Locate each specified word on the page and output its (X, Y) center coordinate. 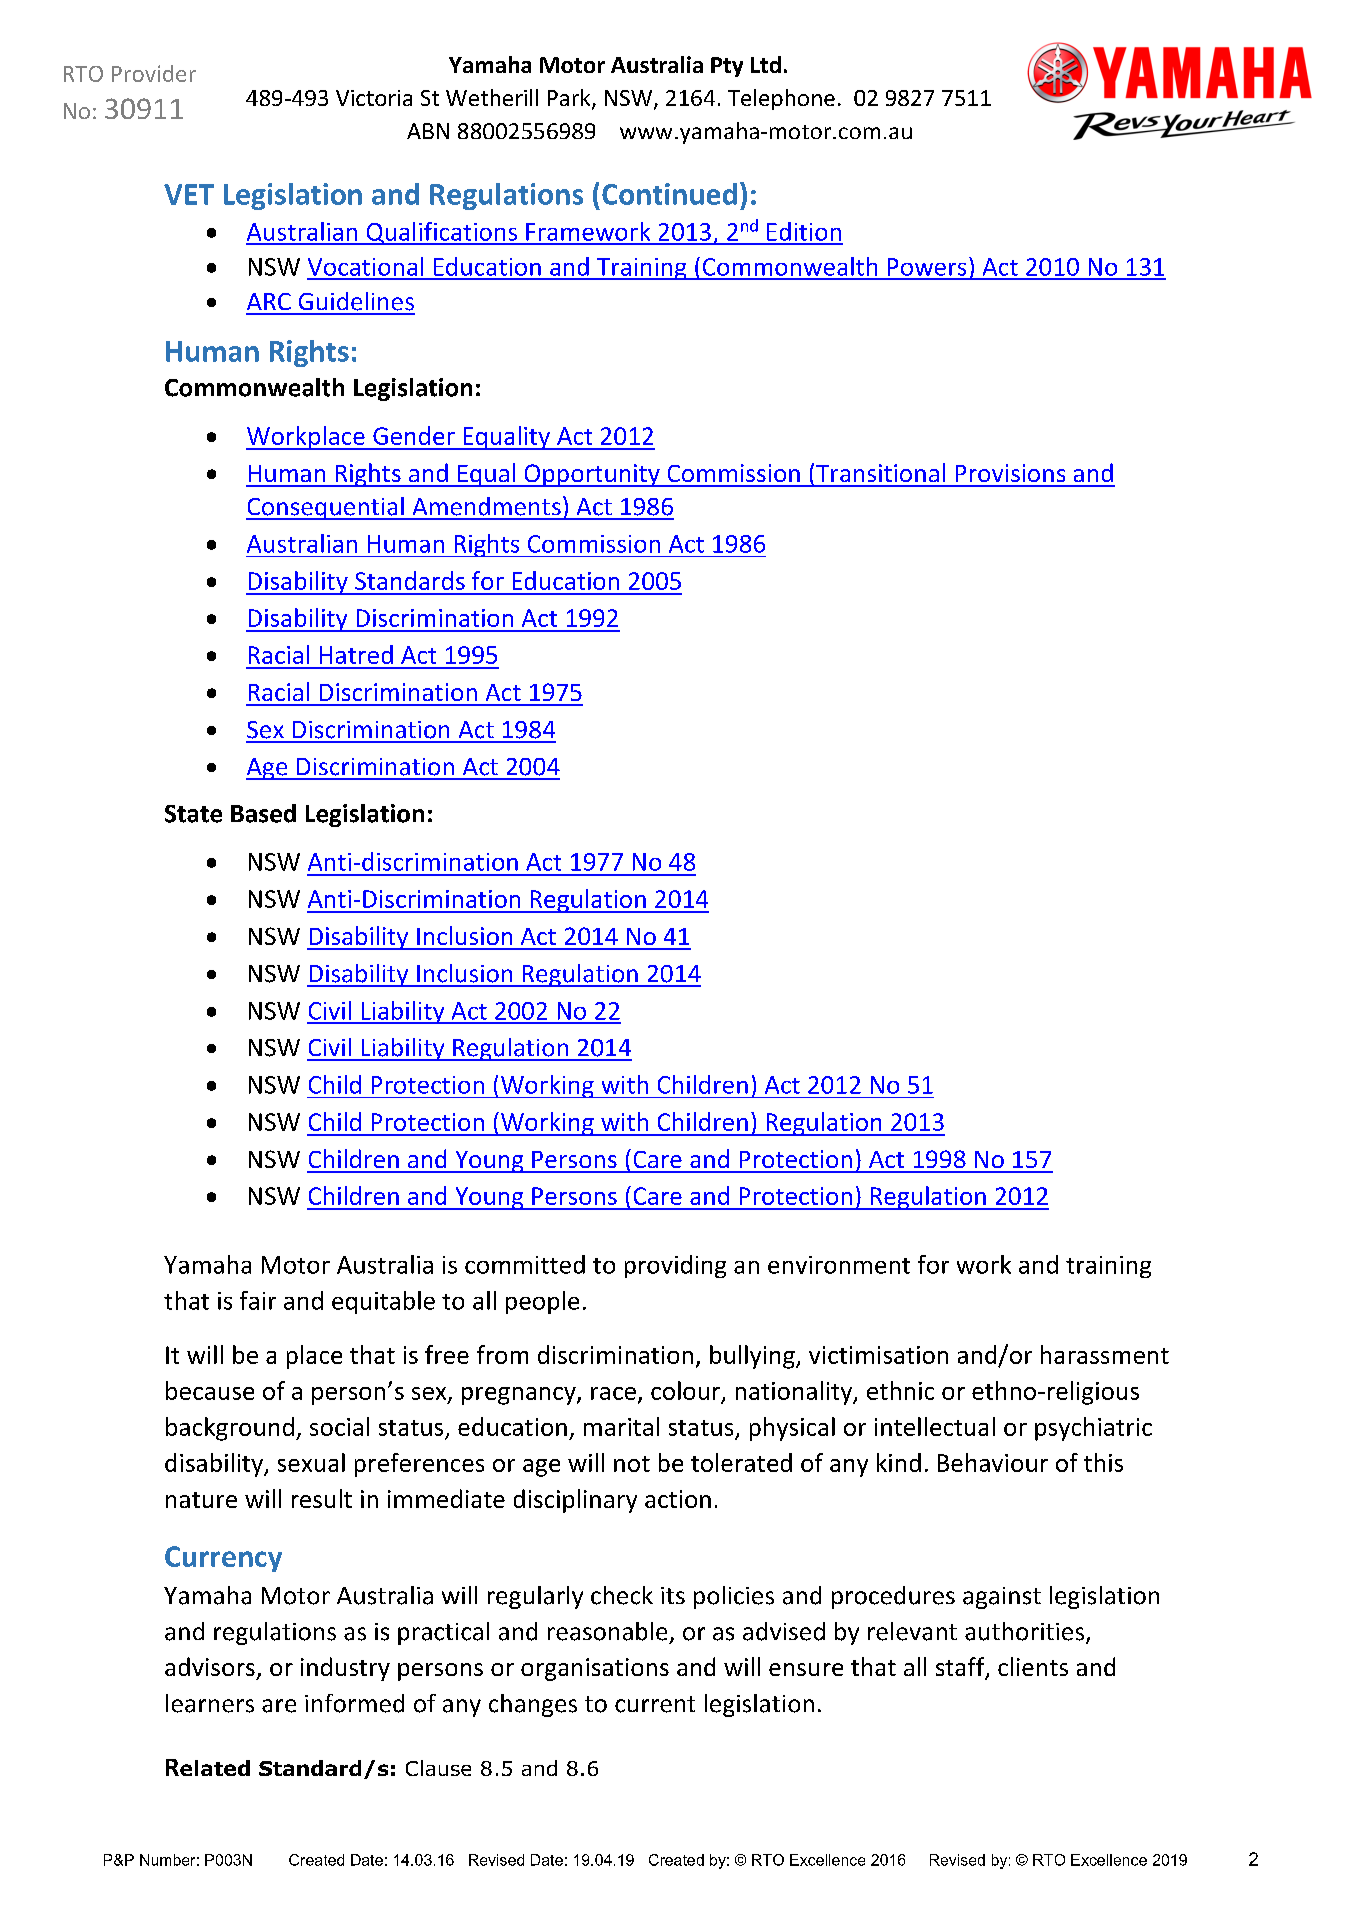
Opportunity (592, 475)
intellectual (935, 1426)
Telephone (781, 99)
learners (210, 1703)
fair (258, 1300)
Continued (669, 194)
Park (570, 99)
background (230, 1429)
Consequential (326, 508)
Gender (414, 435)
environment (839, 1265)
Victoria (374, 98)
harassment (1105, 1354)
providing (675, 1266)
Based (263, 813)
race (613, 1393)
